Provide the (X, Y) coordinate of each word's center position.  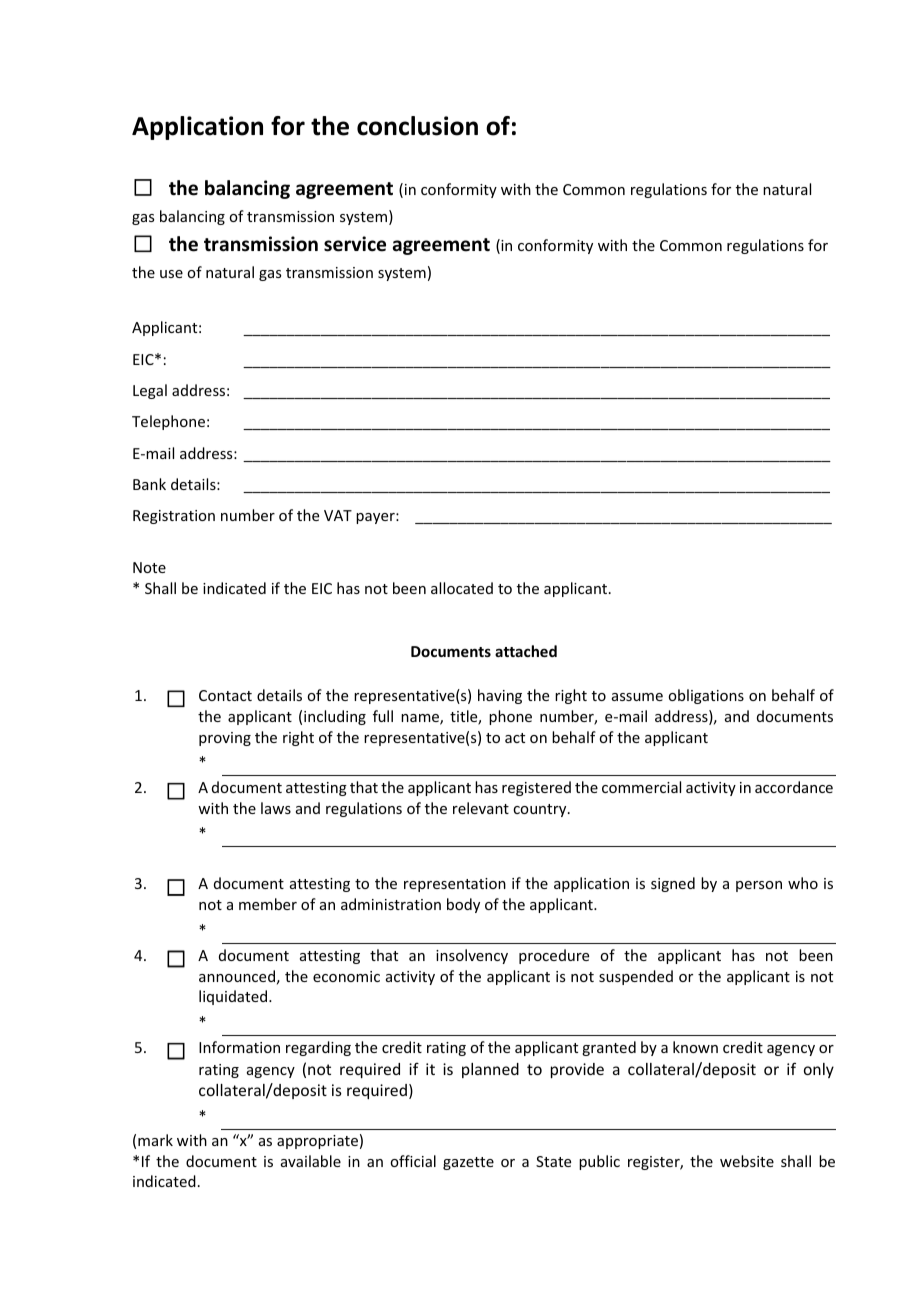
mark (155, 1140)
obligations (706, 696)
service (355, 244)
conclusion (417, 126)
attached (526, 651)
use (171, 274)
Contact (225, 695)
